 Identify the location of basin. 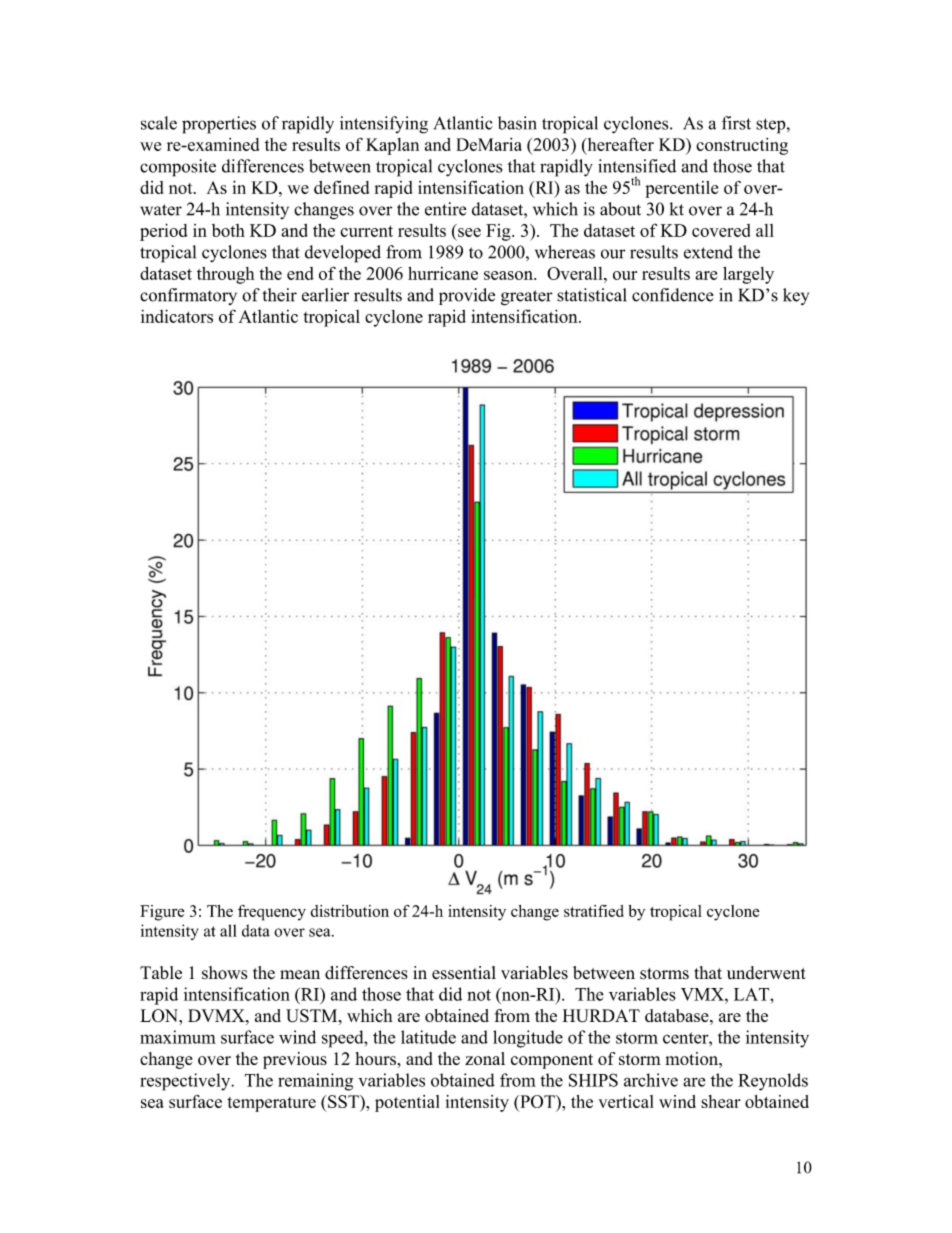
(517, 123).
